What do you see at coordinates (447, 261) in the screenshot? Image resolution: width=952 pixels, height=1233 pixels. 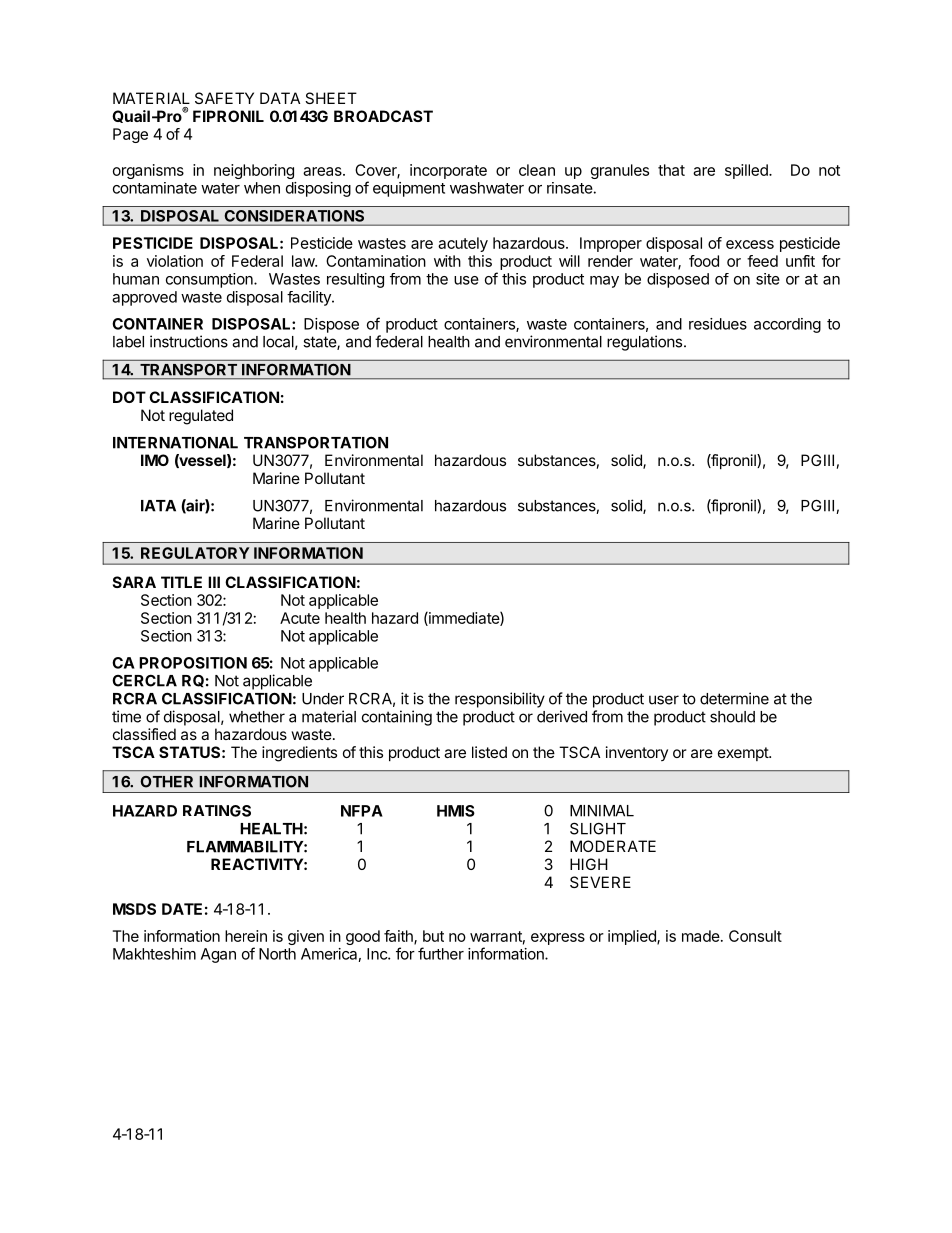 I see `with` at bounding box center [447, 261].
